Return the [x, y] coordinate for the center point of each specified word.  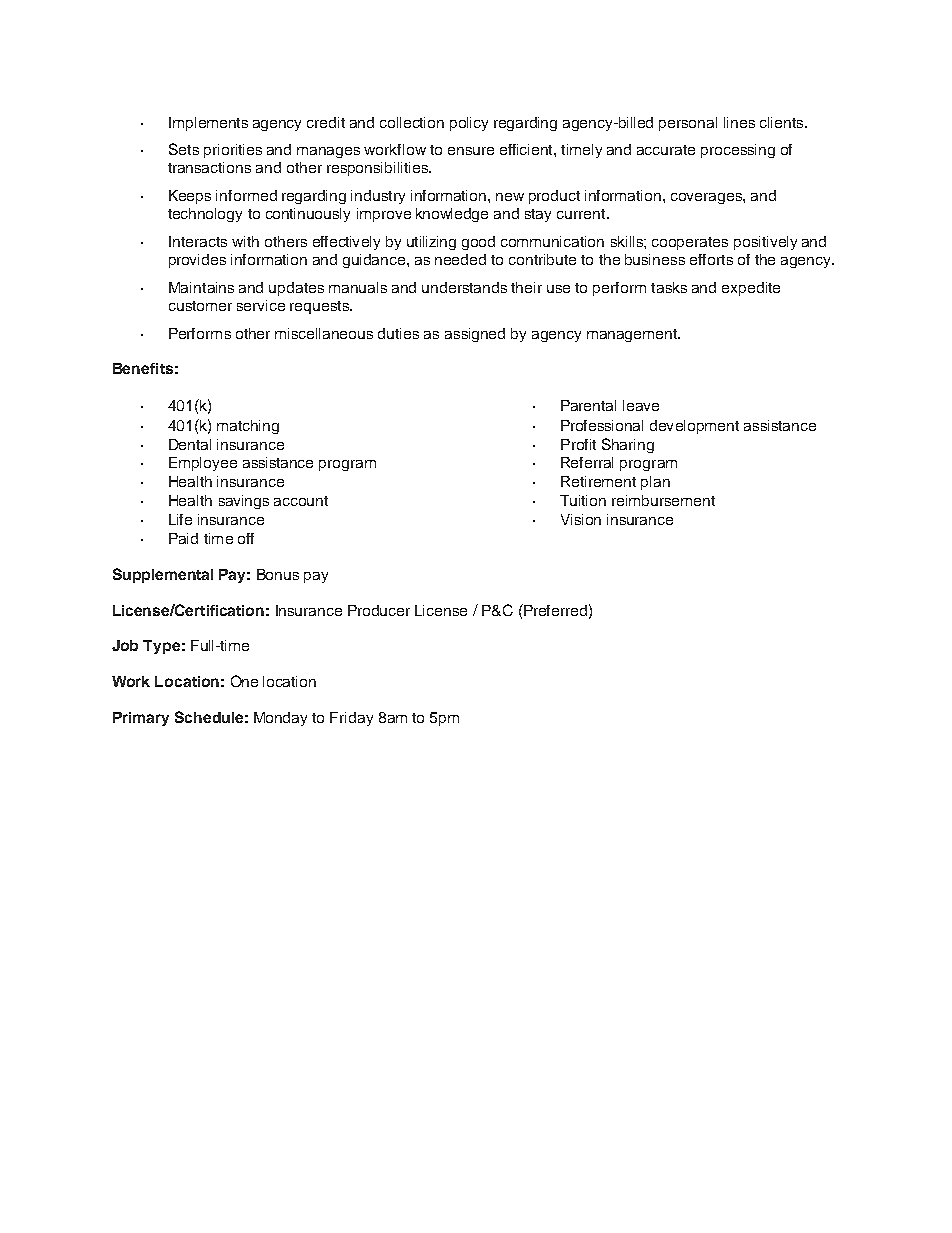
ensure [471, 151]
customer [200, 306]
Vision [581, 519]
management [633, 335]
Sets [184, 149]
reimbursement [663, 500]
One [244, 681]
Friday [351, 719]
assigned [475, 335]
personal [688, 124]
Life [180, 519]
